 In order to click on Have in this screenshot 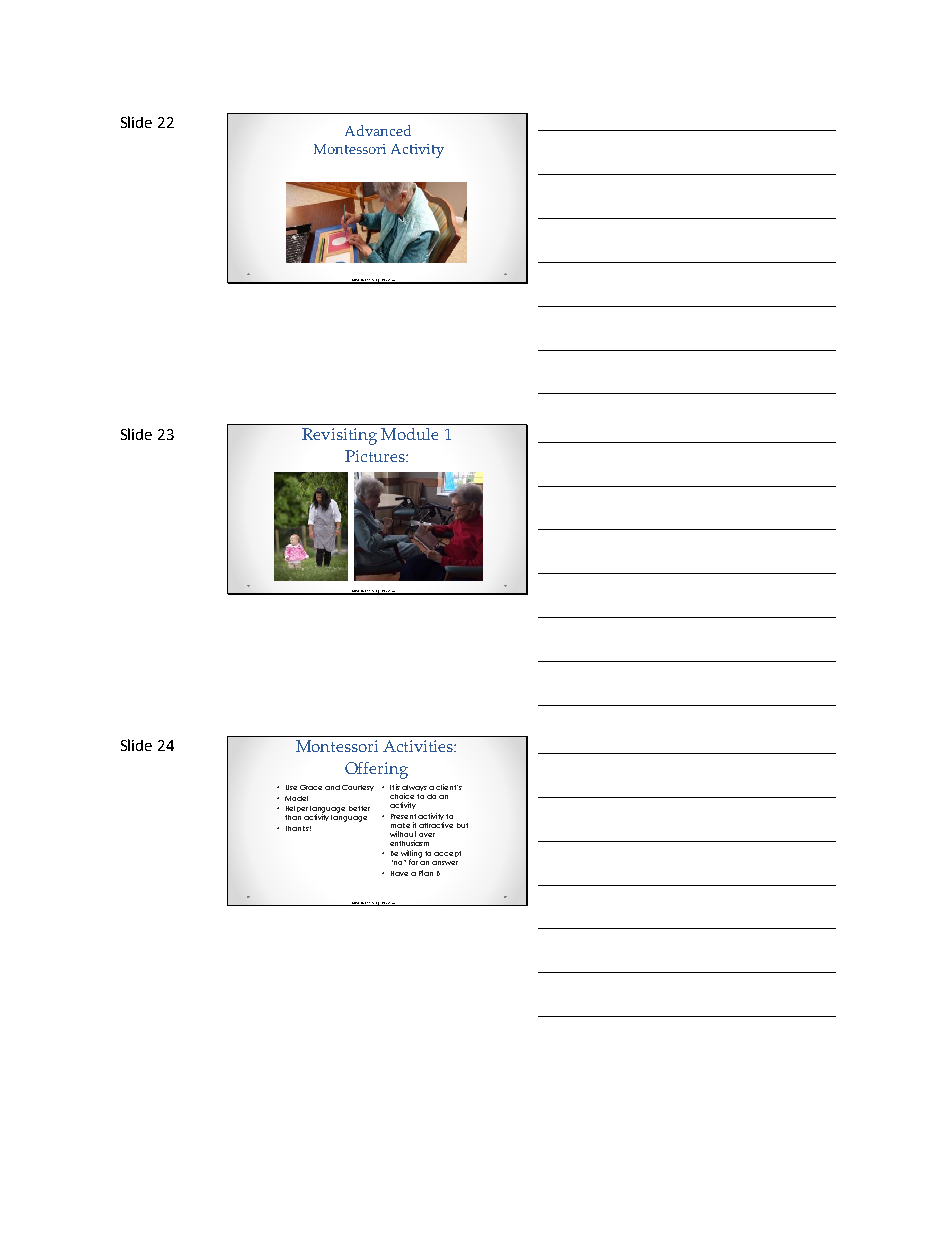, I will do `click(399, 873)`.
